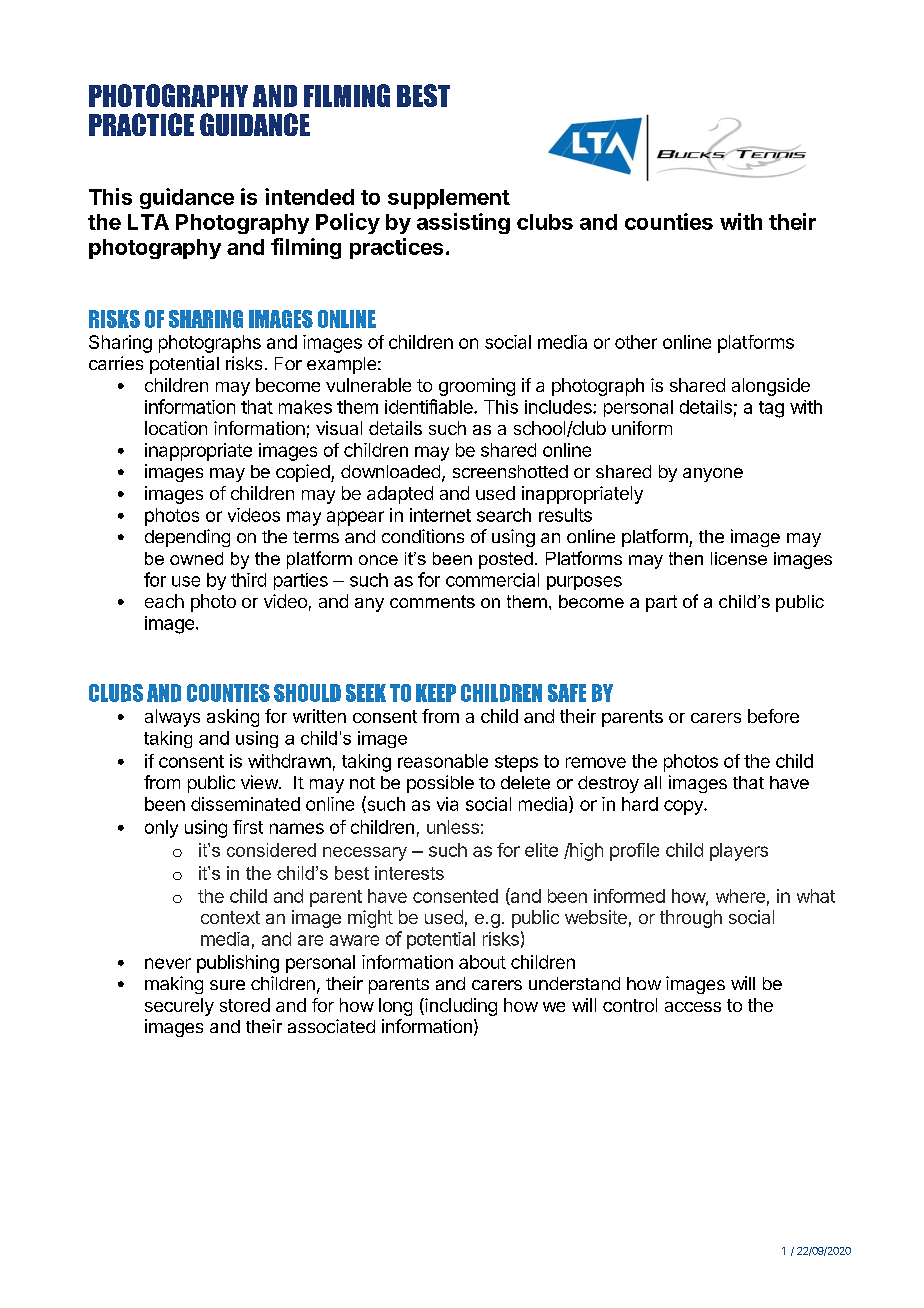 Image resolution: width=924 pixels, height=1308 pixels. Describe the element at coordinates (172, 718) in the page. I see `always` at that location.
